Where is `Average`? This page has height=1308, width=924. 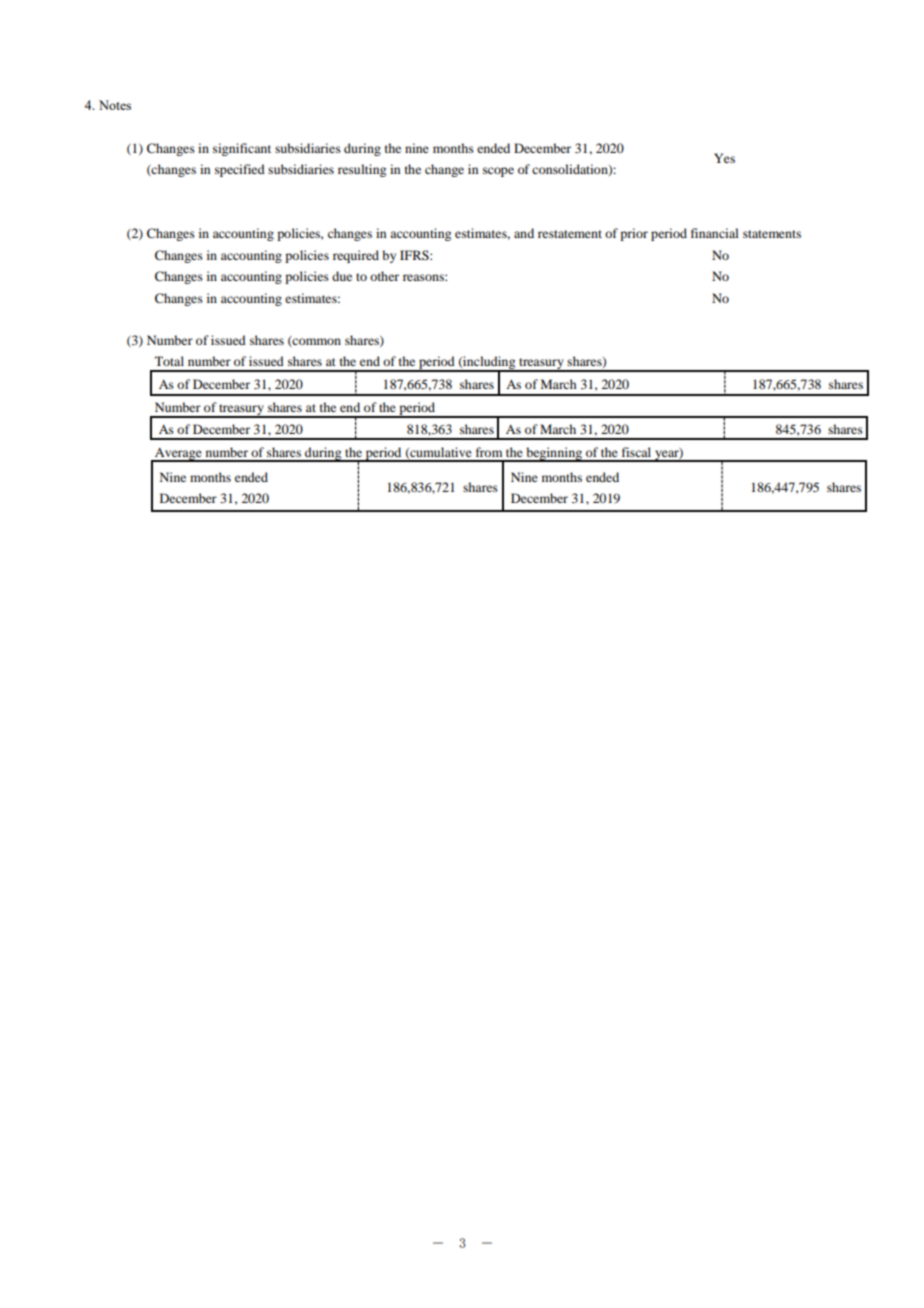
Average is located at coordinates (178, 455).
